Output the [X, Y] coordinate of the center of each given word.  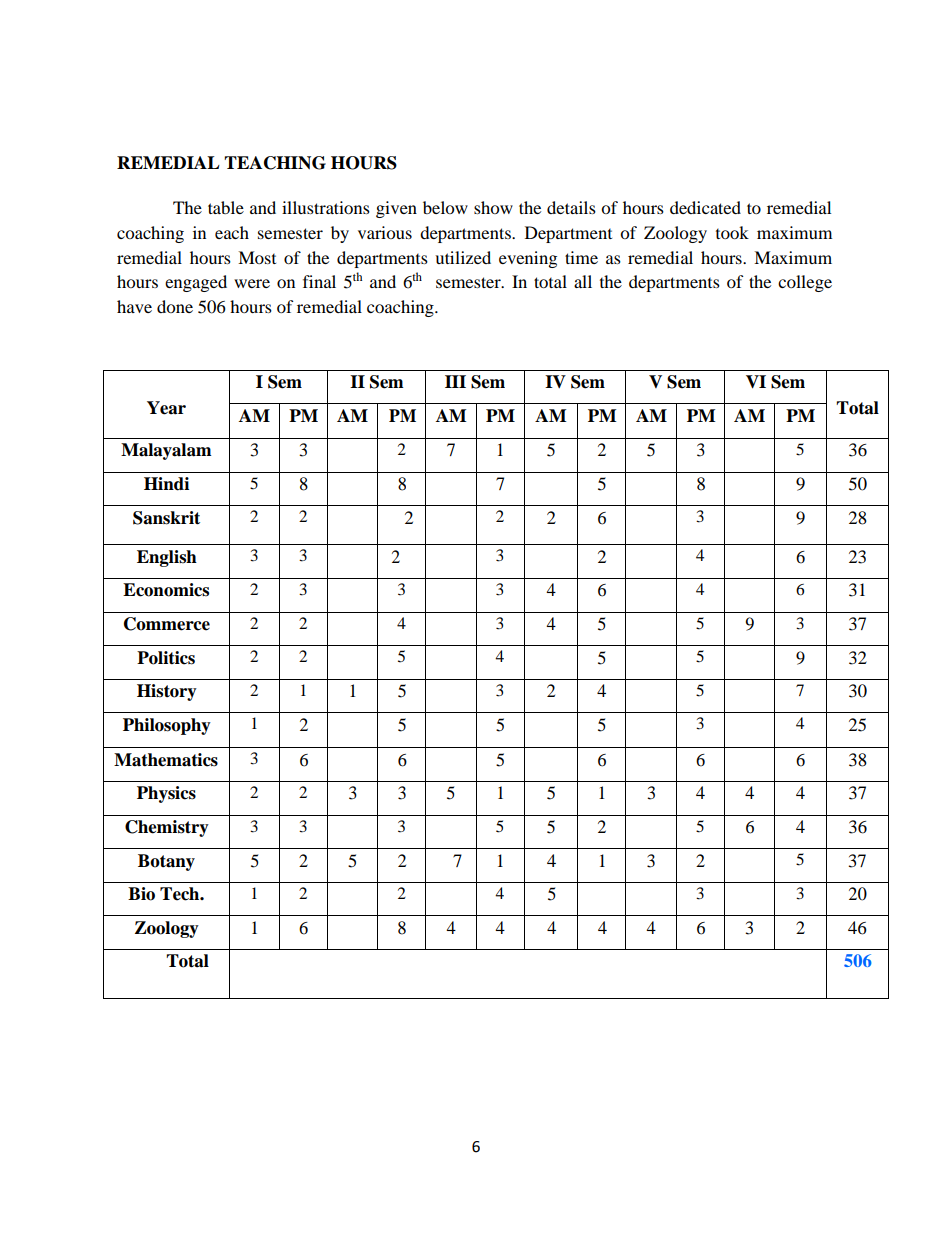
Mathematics [166, 760]
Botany [166, 862]
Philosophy [167, 726]
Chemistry [167, 828]
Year [166, 408]
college [805, 283]
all [583, 281]
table [226, 207]
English [167, 558]
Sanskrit [166, 518]
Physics [166, 794]
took [732, 232]
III [455, 381]
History [167, 692]
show [493, 207]
